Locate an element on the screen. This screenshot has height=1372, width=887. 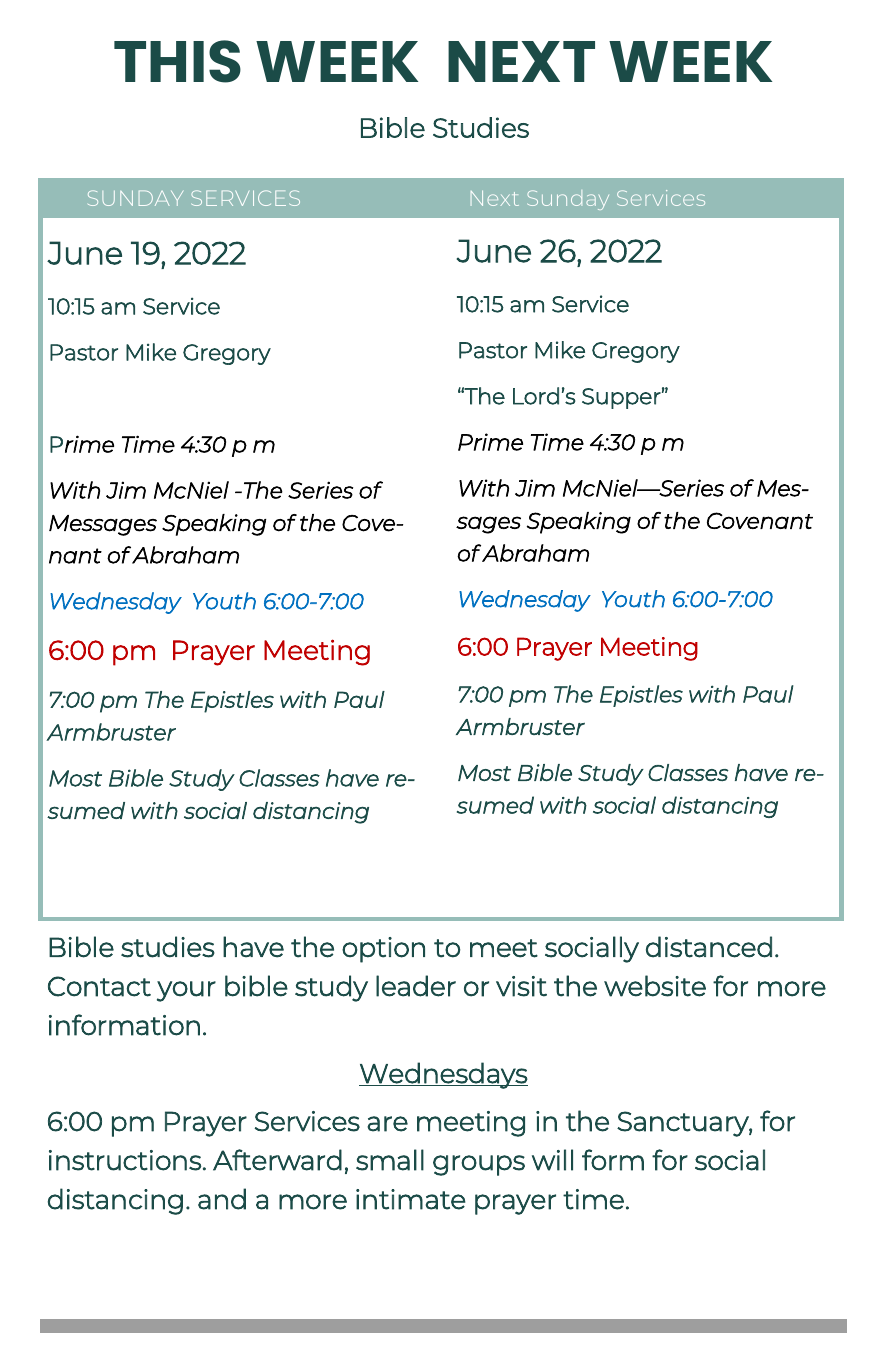
THIS is located at coordinates (177, 61).
